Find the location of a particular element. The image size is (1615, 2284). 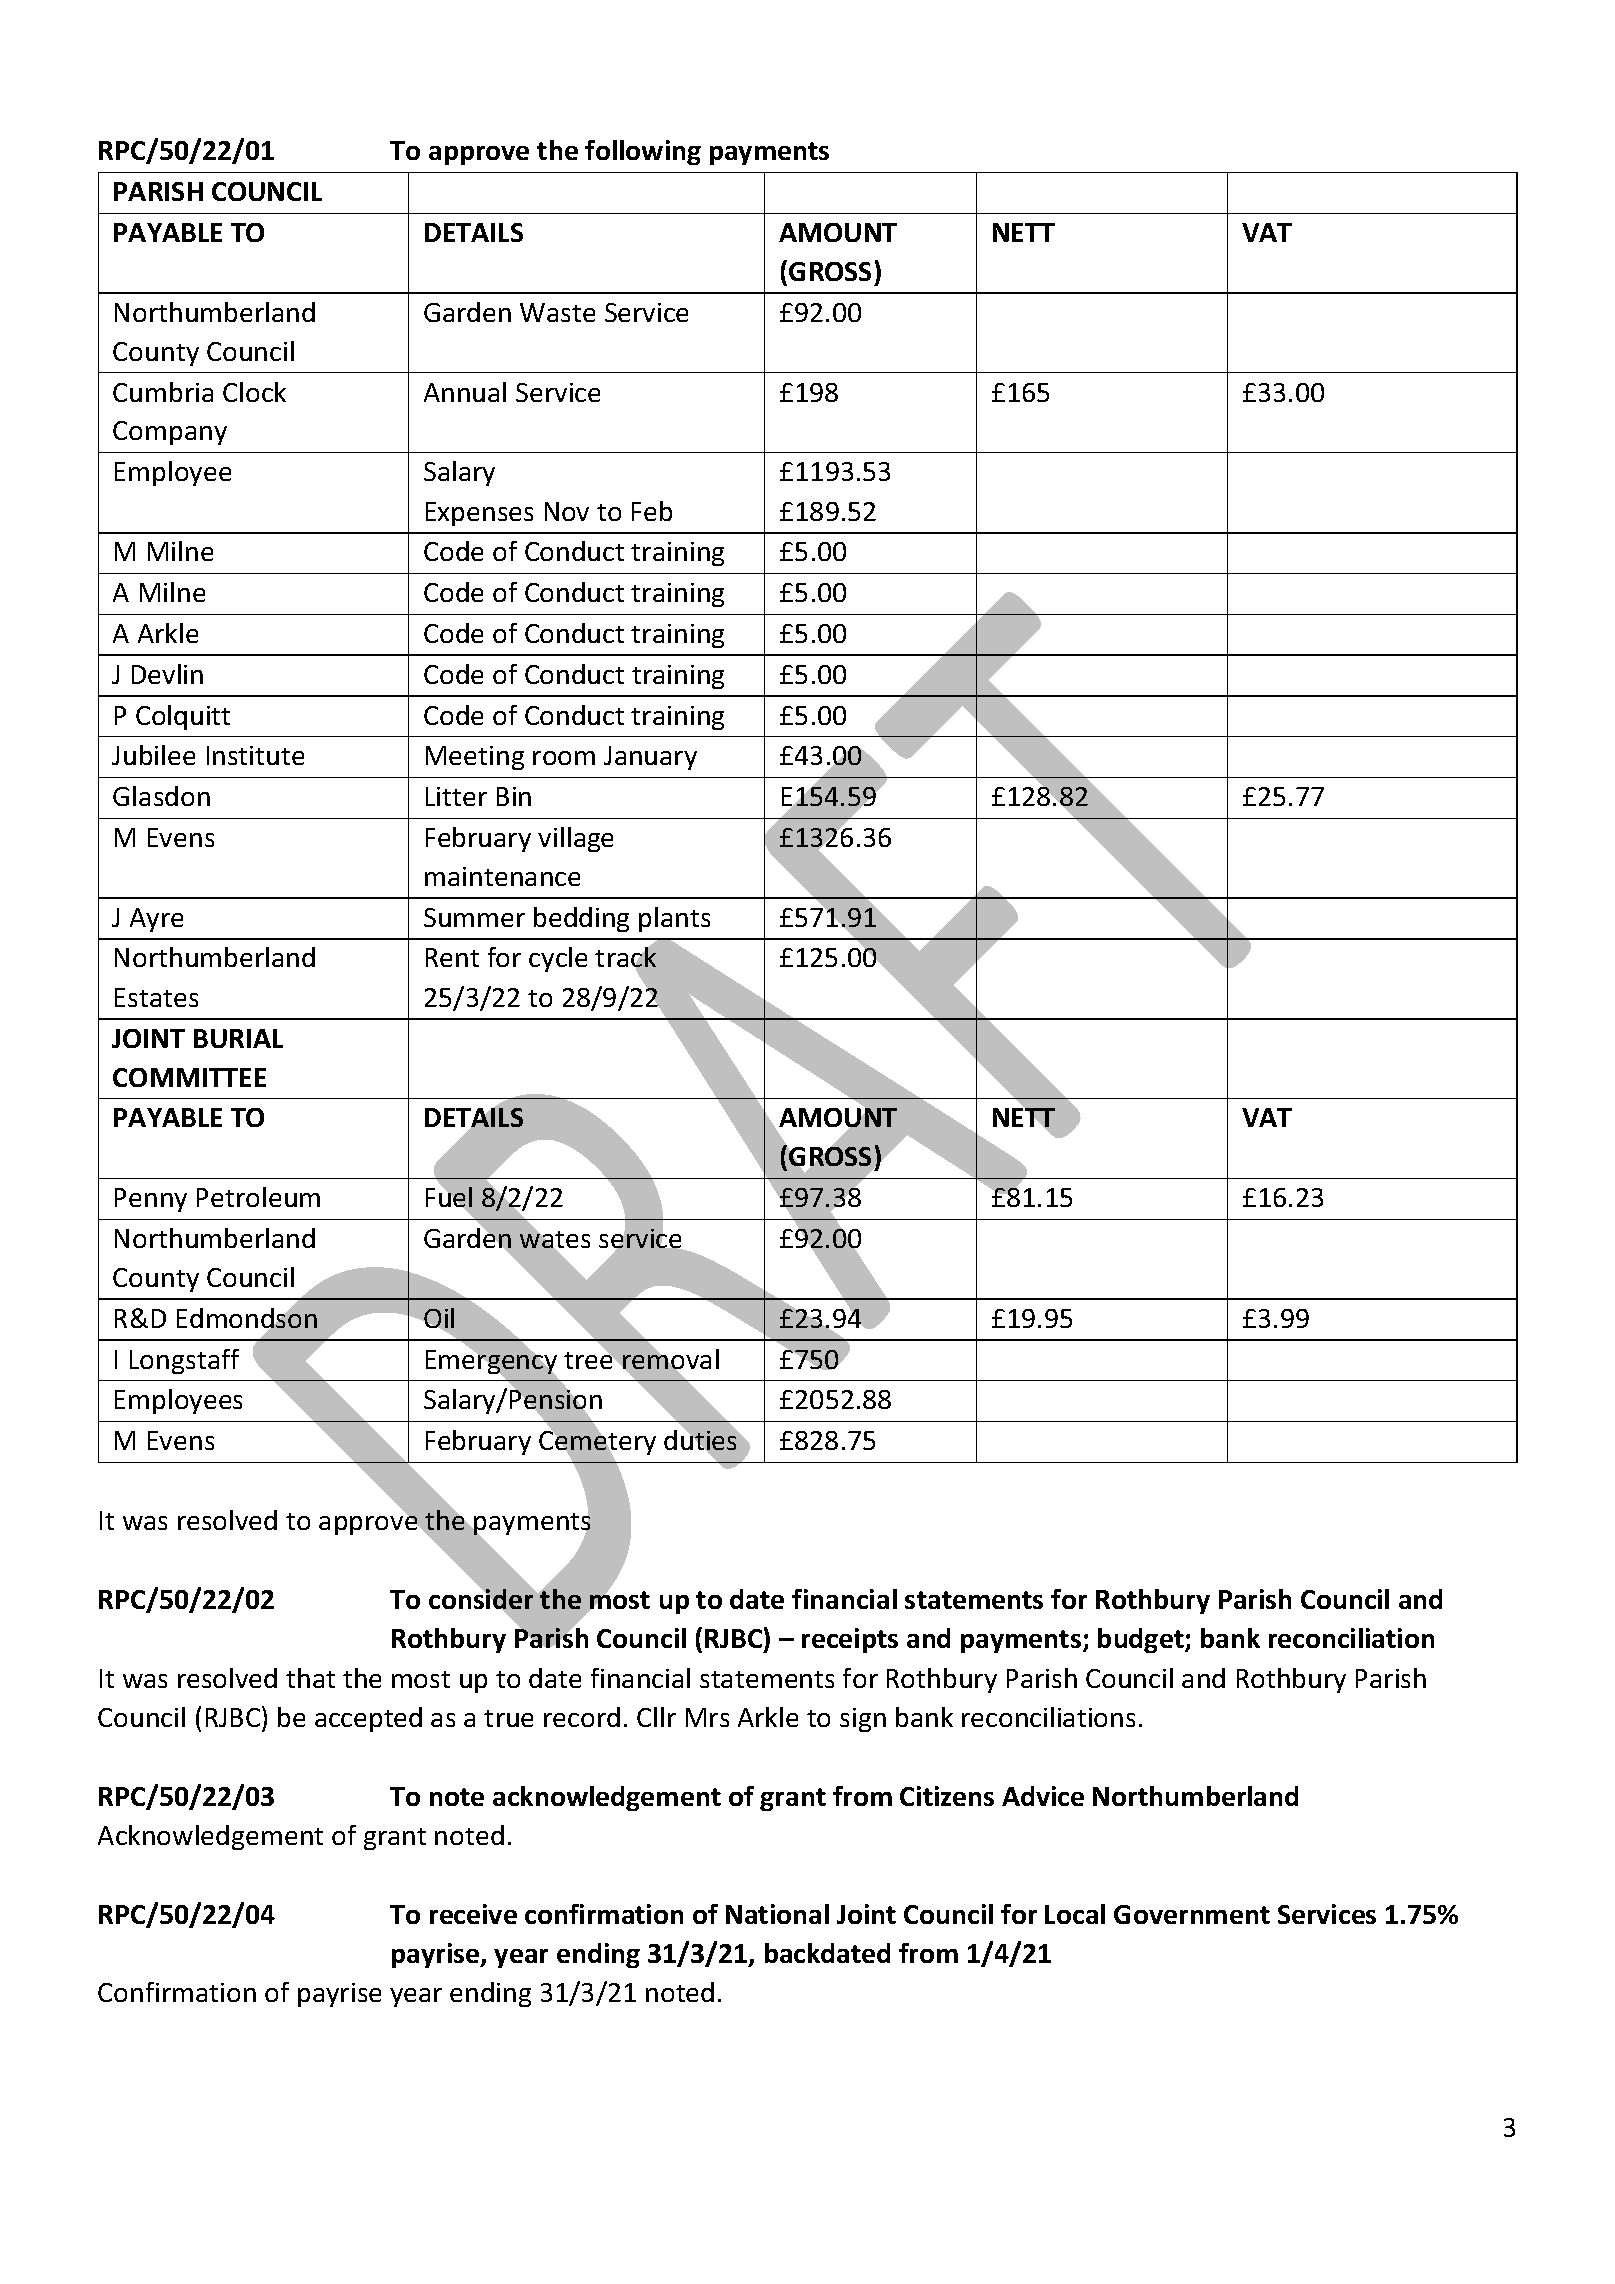

Devlin is located at coordinates (167, 674).
